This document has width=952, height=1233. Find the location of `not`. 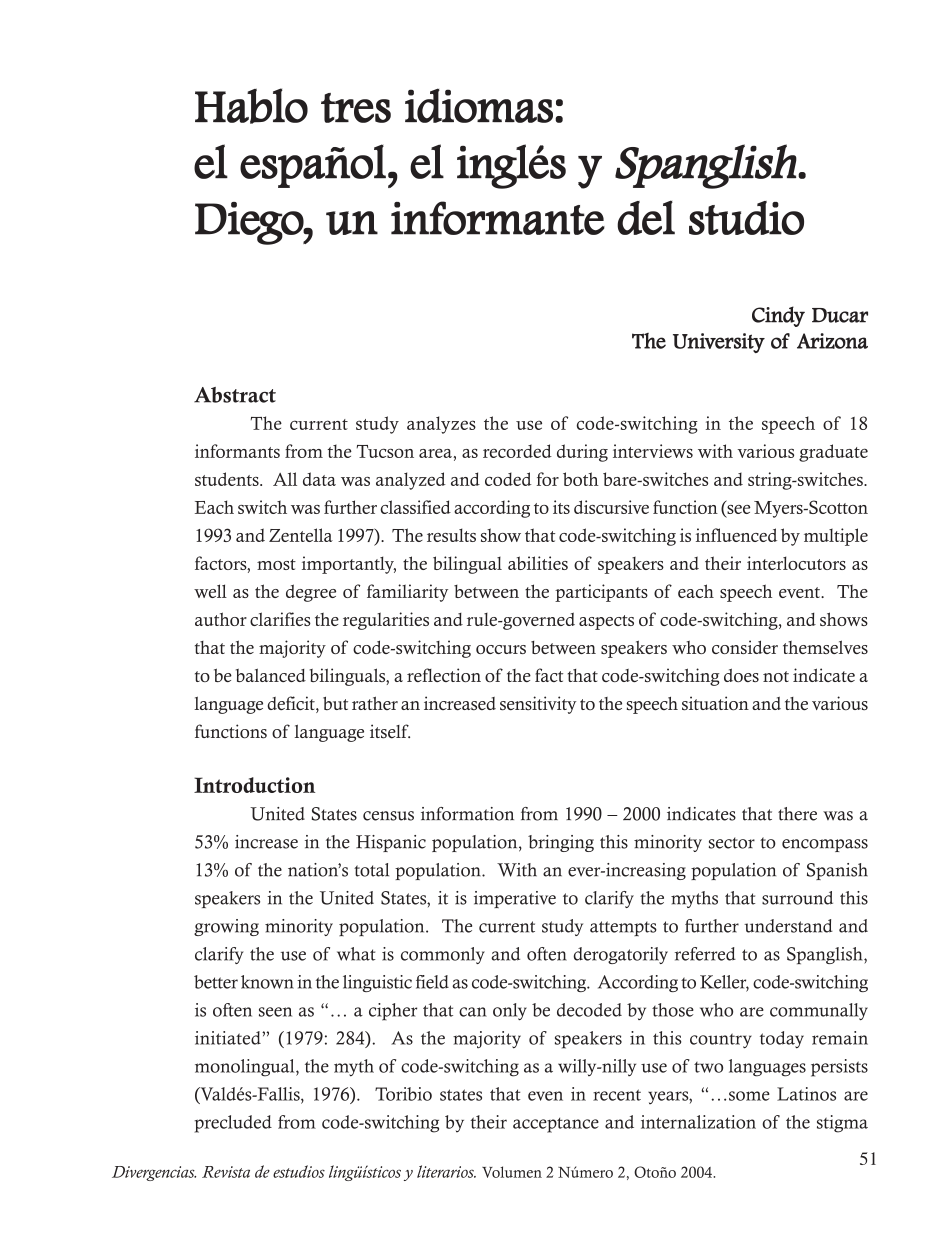

not is located at coordinates (776, 676).
